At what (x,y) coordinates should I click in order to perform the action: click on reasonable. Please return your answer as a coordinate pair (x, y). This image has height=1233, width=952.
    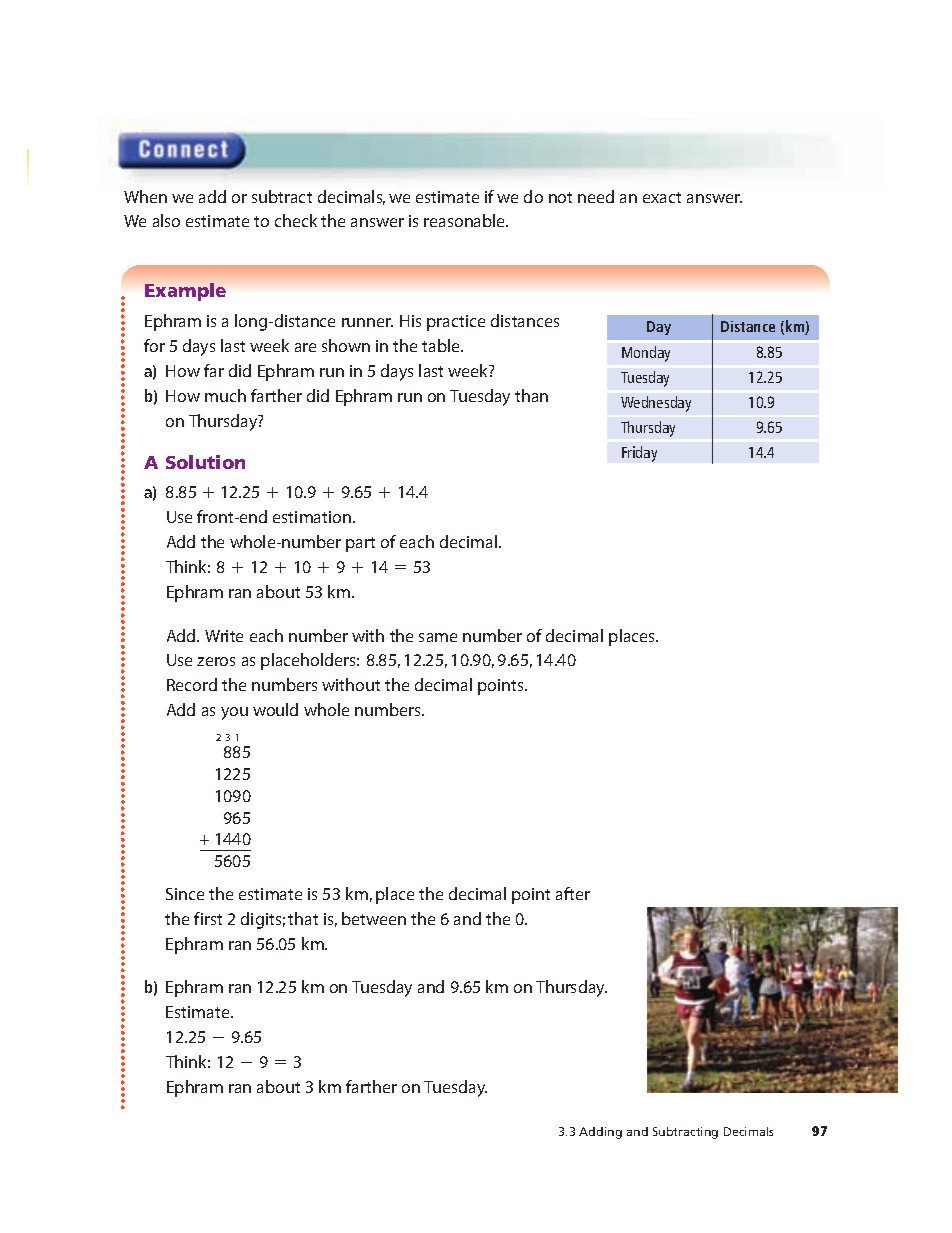
    Looking at the image, I should click on (466, 220).
